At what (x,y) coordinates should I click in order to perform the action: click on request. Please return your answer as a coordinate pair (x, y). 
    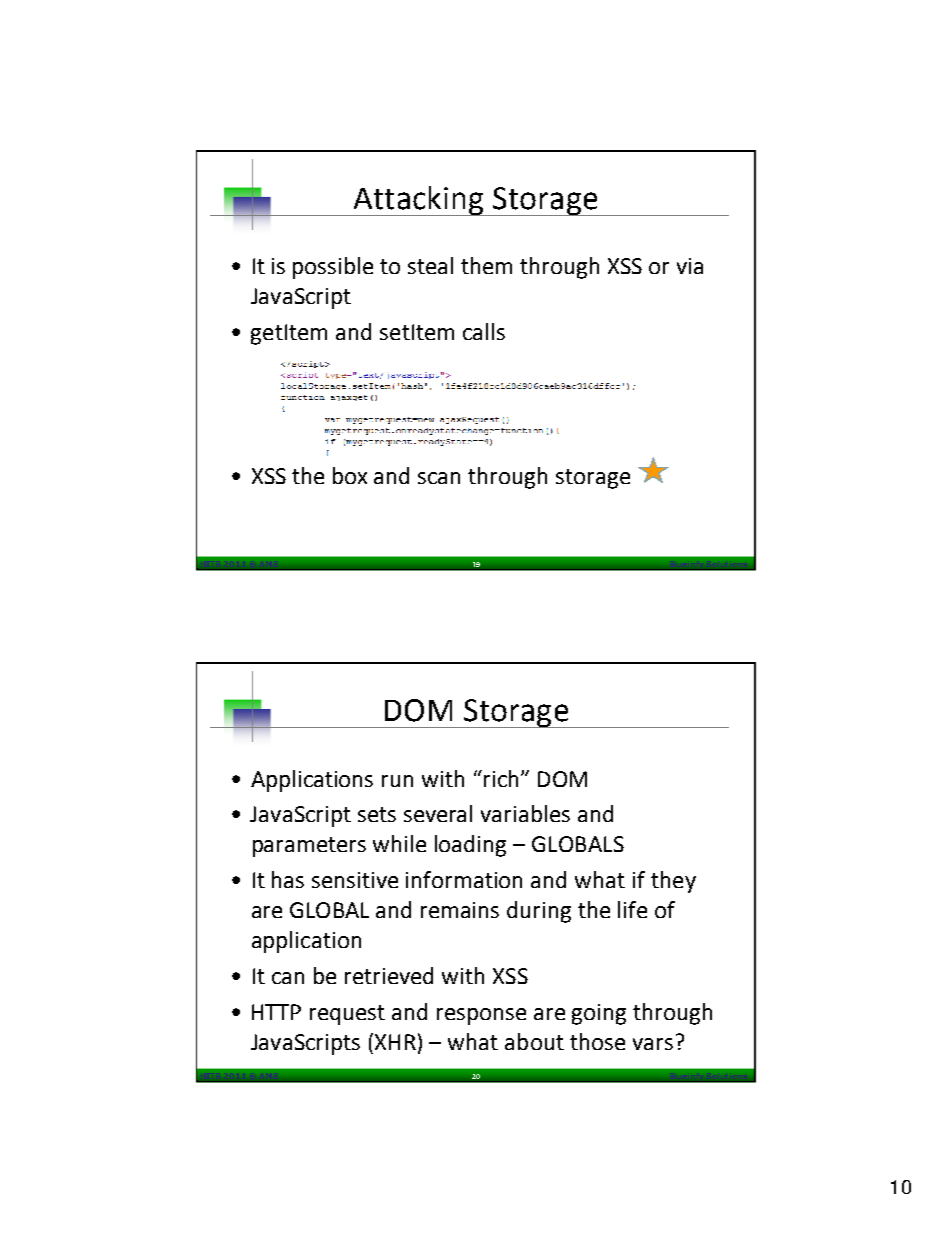
    Looking at the image, I should click on (347, 1015).
